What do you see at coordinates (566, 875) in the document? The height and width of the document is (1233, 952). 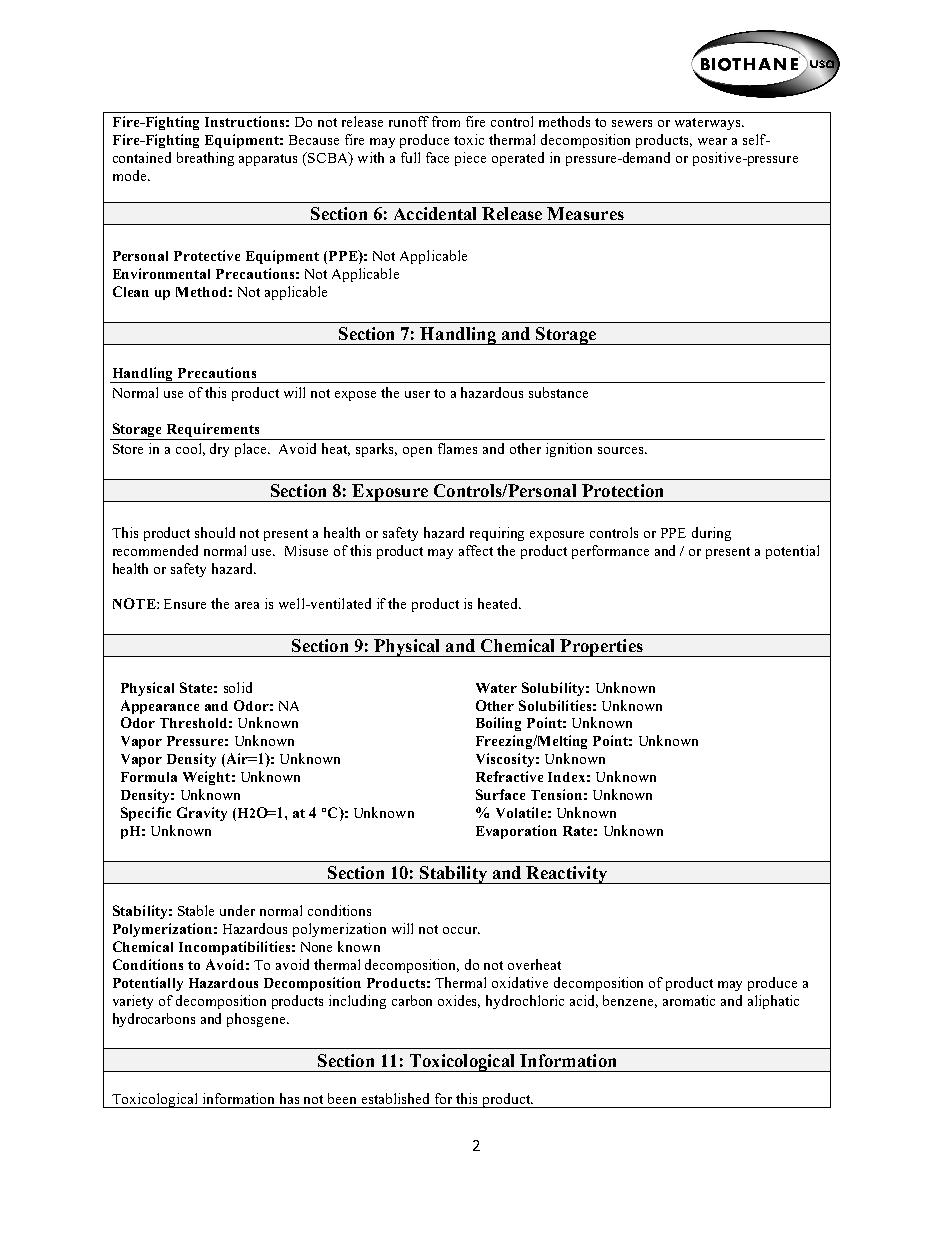 I see `Reactivity` at bounding box center [566, 875].
